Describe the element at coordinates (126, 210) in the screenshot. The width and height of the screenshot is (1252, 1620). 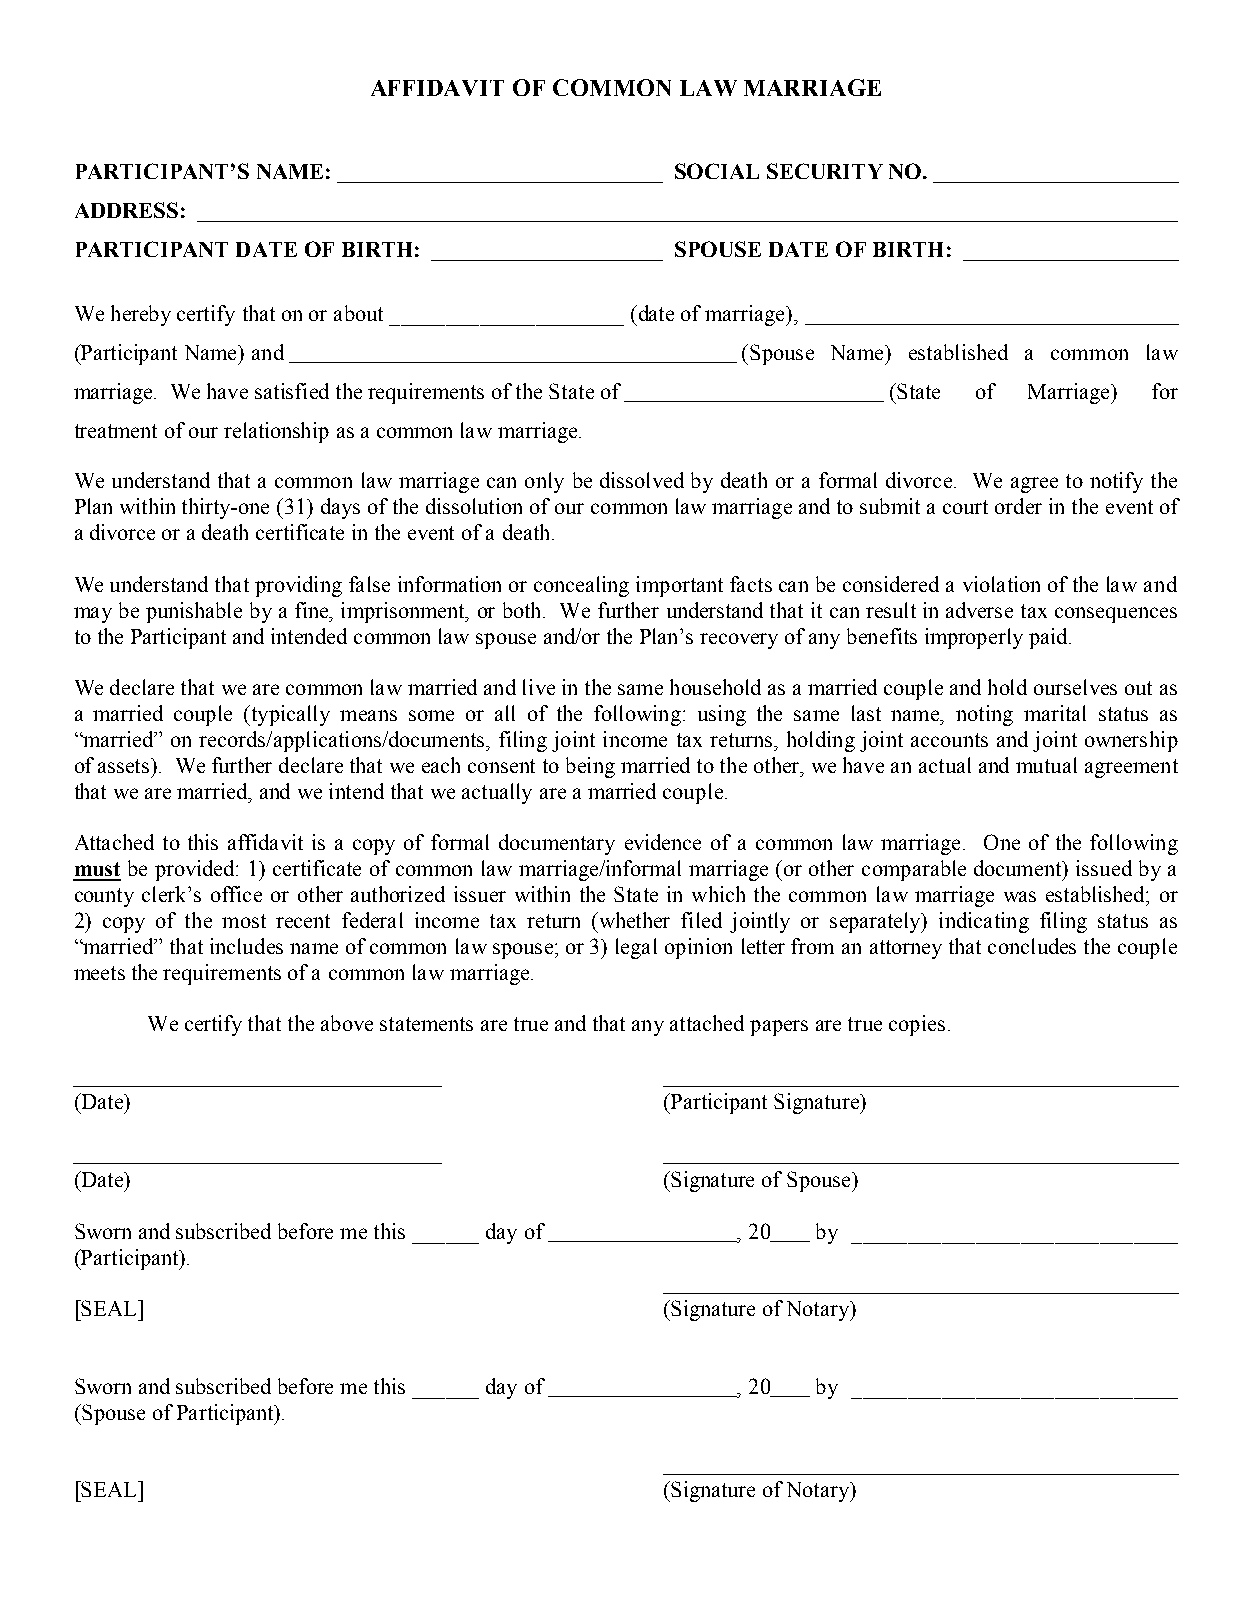
I see `ADDRESS` at that location.
